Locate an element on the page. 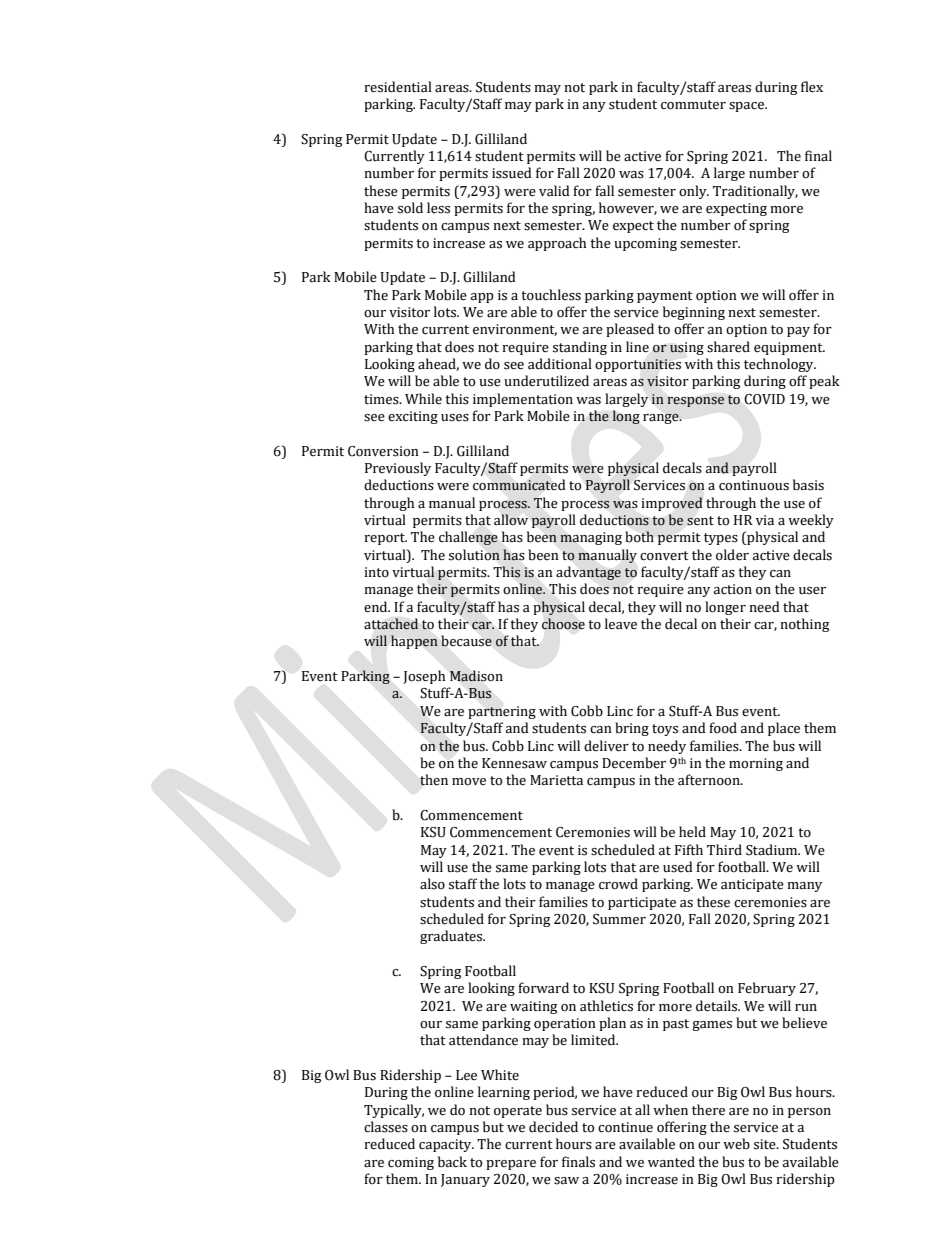 This image has width=952, height=1233. residential is located at coordinates (398, 87).
